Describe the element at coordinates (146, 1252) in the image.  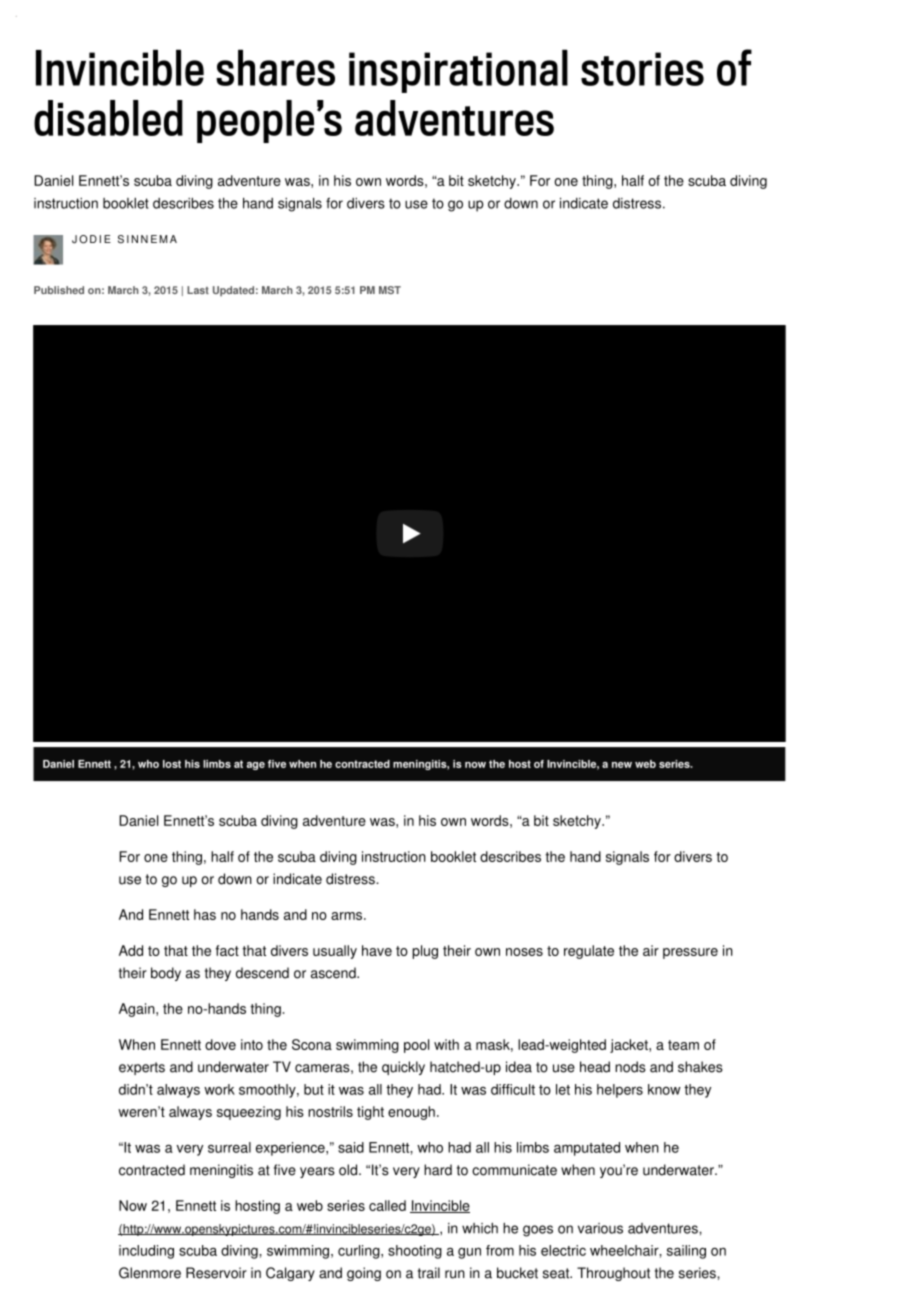
I see `including` at that location.
